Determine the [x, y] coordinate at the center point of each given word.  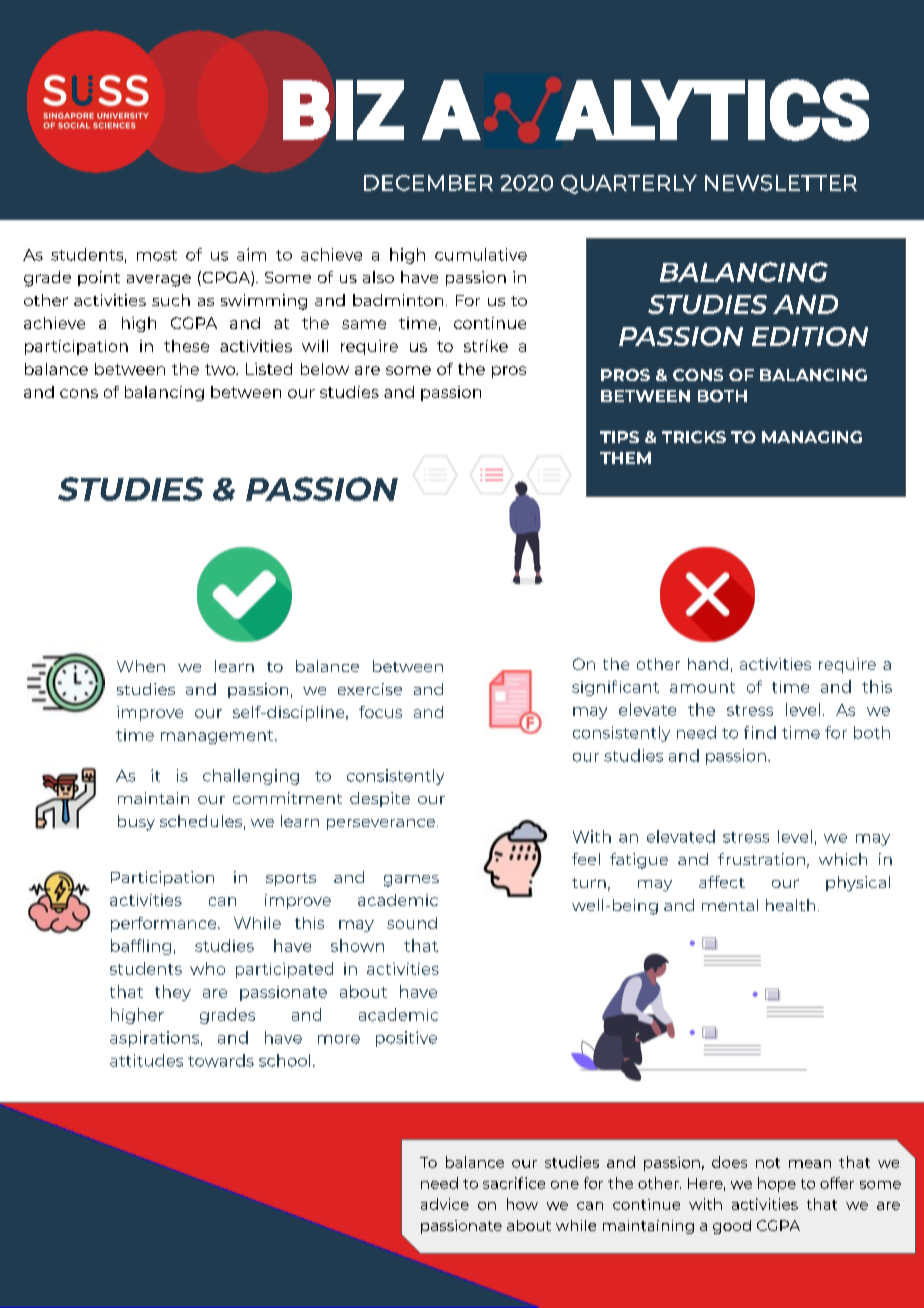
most [157, 255]
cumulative [481, 254]
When [141, 666]
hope [777, 1184]
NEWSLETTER [781, 183]
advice [445, 1204]
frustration [761, 859]
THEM [625, 458]
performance [165, 924]
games [411, 881]
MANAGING [812, 437]
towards [221, 1060]
